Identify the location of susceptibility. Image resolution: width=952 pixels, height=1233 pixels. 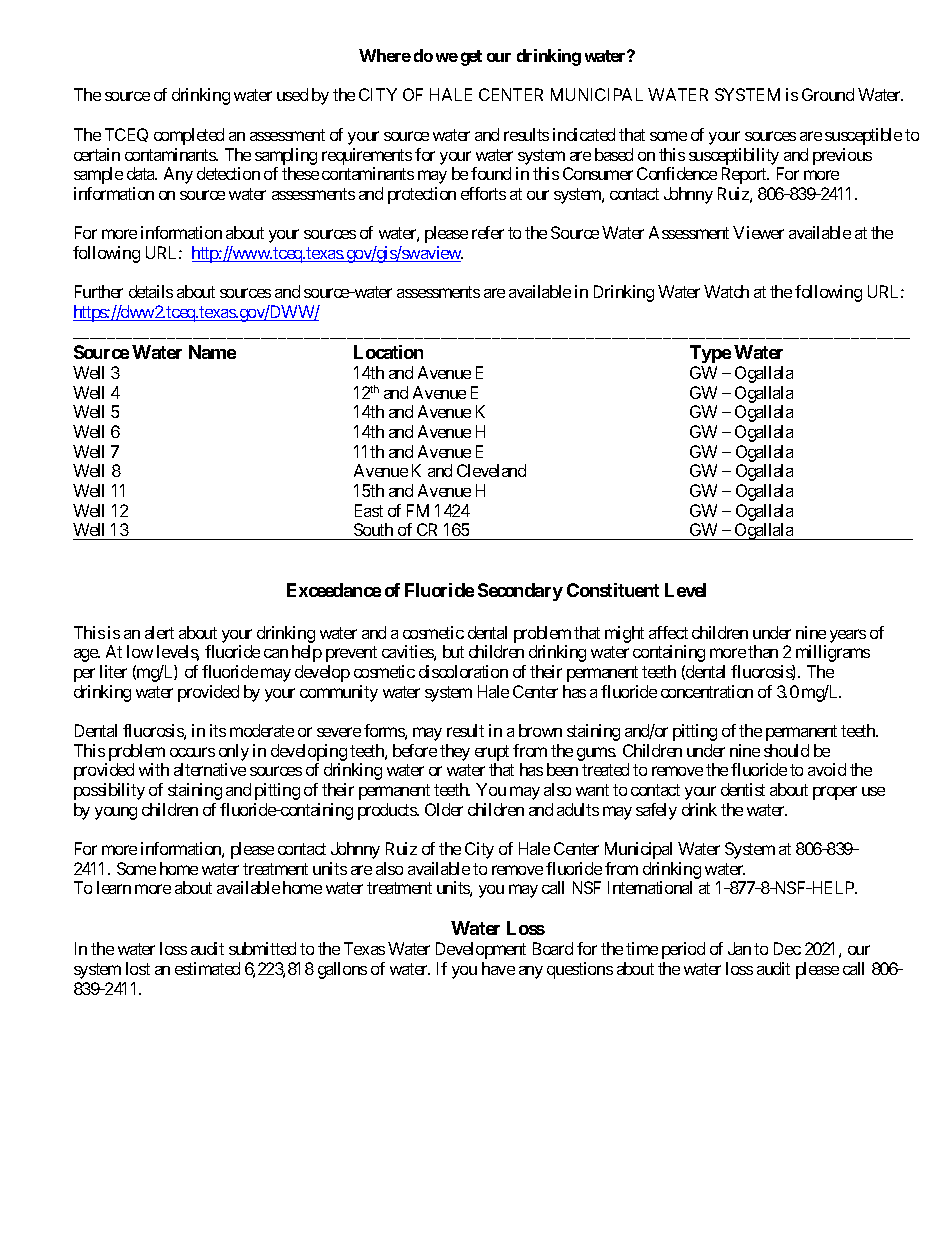
(734, 156).
